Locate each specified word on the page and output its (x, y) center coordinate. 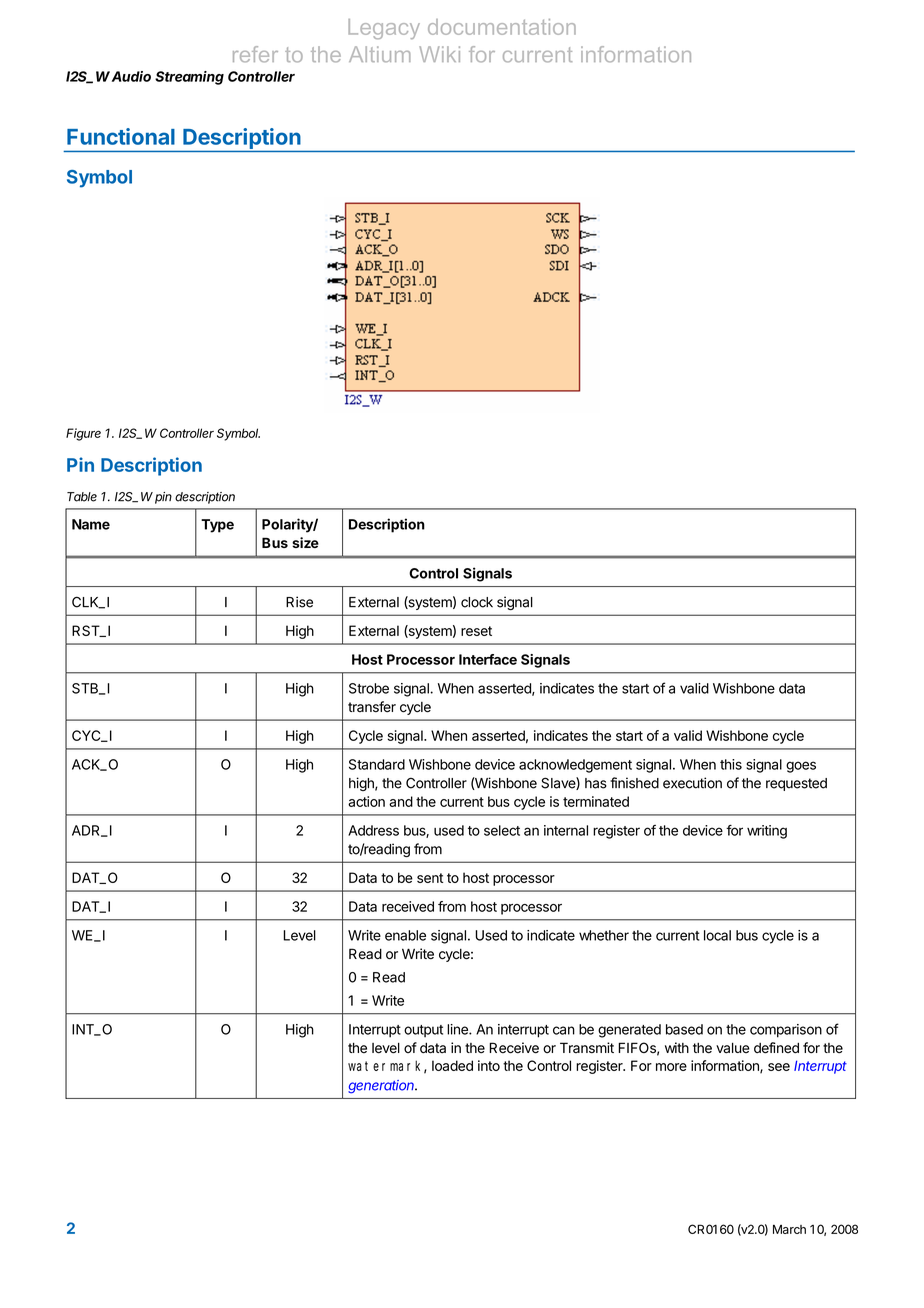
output (423, 1031)
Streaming (189, 78)
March (789, 1229)
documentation (502, 27)
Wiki (439, 54)
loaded (452, 1065)
